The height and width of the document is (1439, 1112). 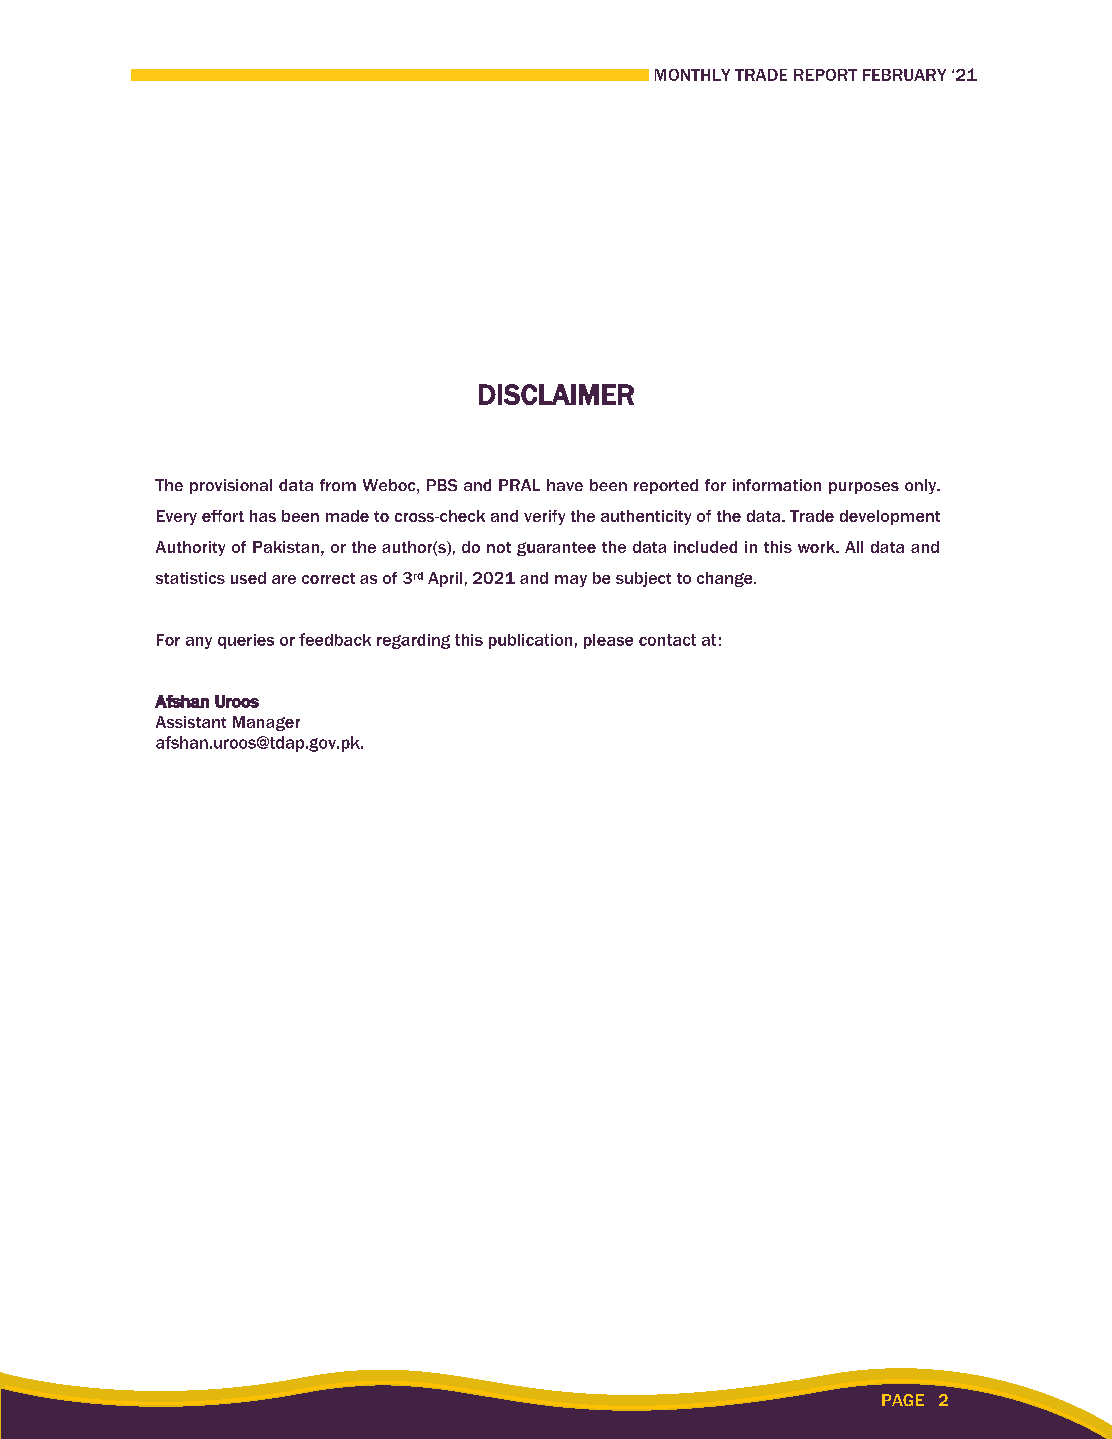 I want to click on MONTHLY, so click(x=692, y=75).
